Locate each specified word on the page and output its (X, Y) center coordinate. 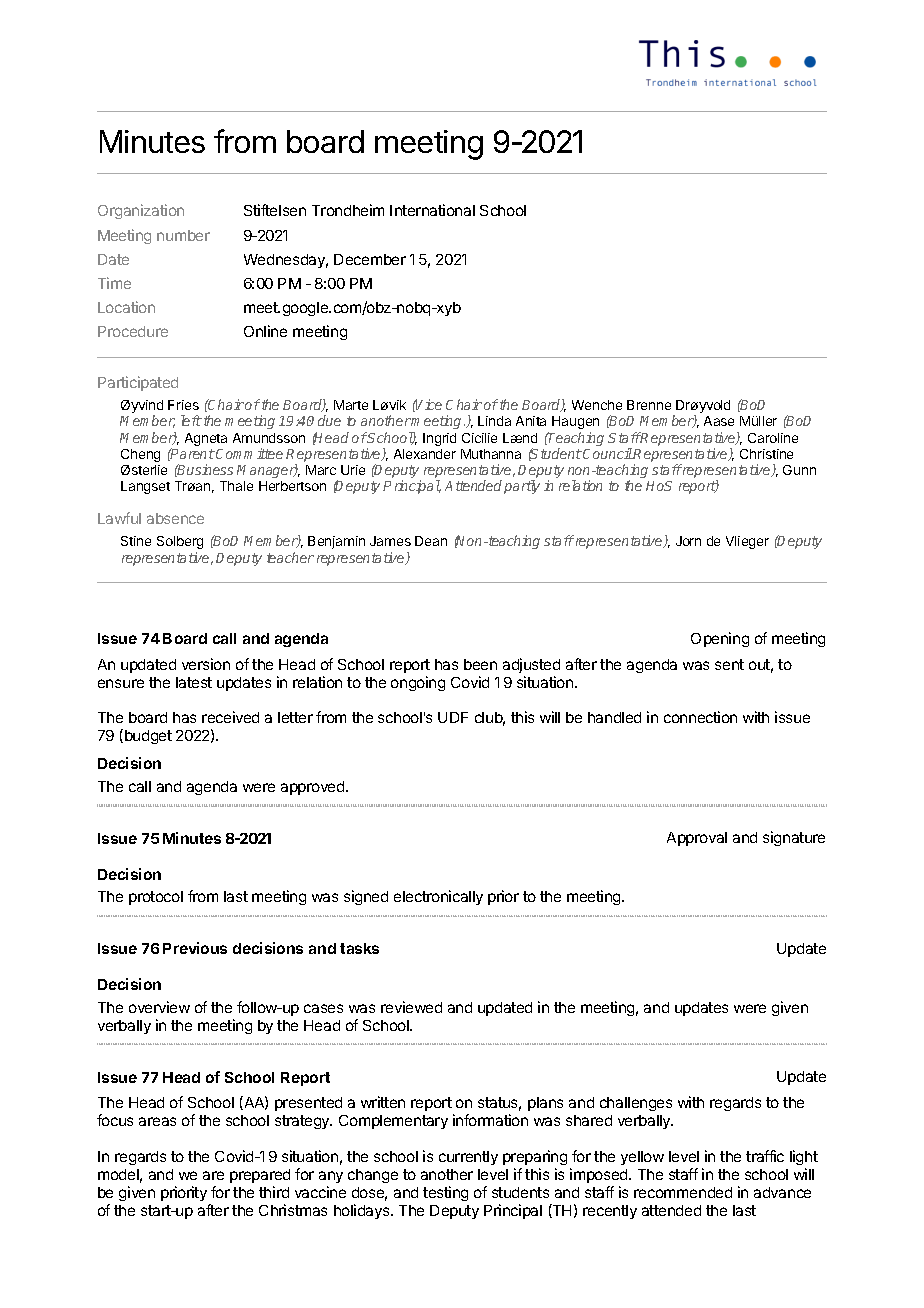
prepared (260, 1176)
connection (700, 717)
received (230, 717)
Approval (697, 839)
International (432, 210)
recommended (683, 1192)
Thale (236, 486)
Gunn (799, 470)
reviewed (411, 1007)
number (183, 235)
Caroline (773, 438)
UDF (453, 717)
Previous (195, 948)
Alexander (425, 454)
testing (445, 1193)
